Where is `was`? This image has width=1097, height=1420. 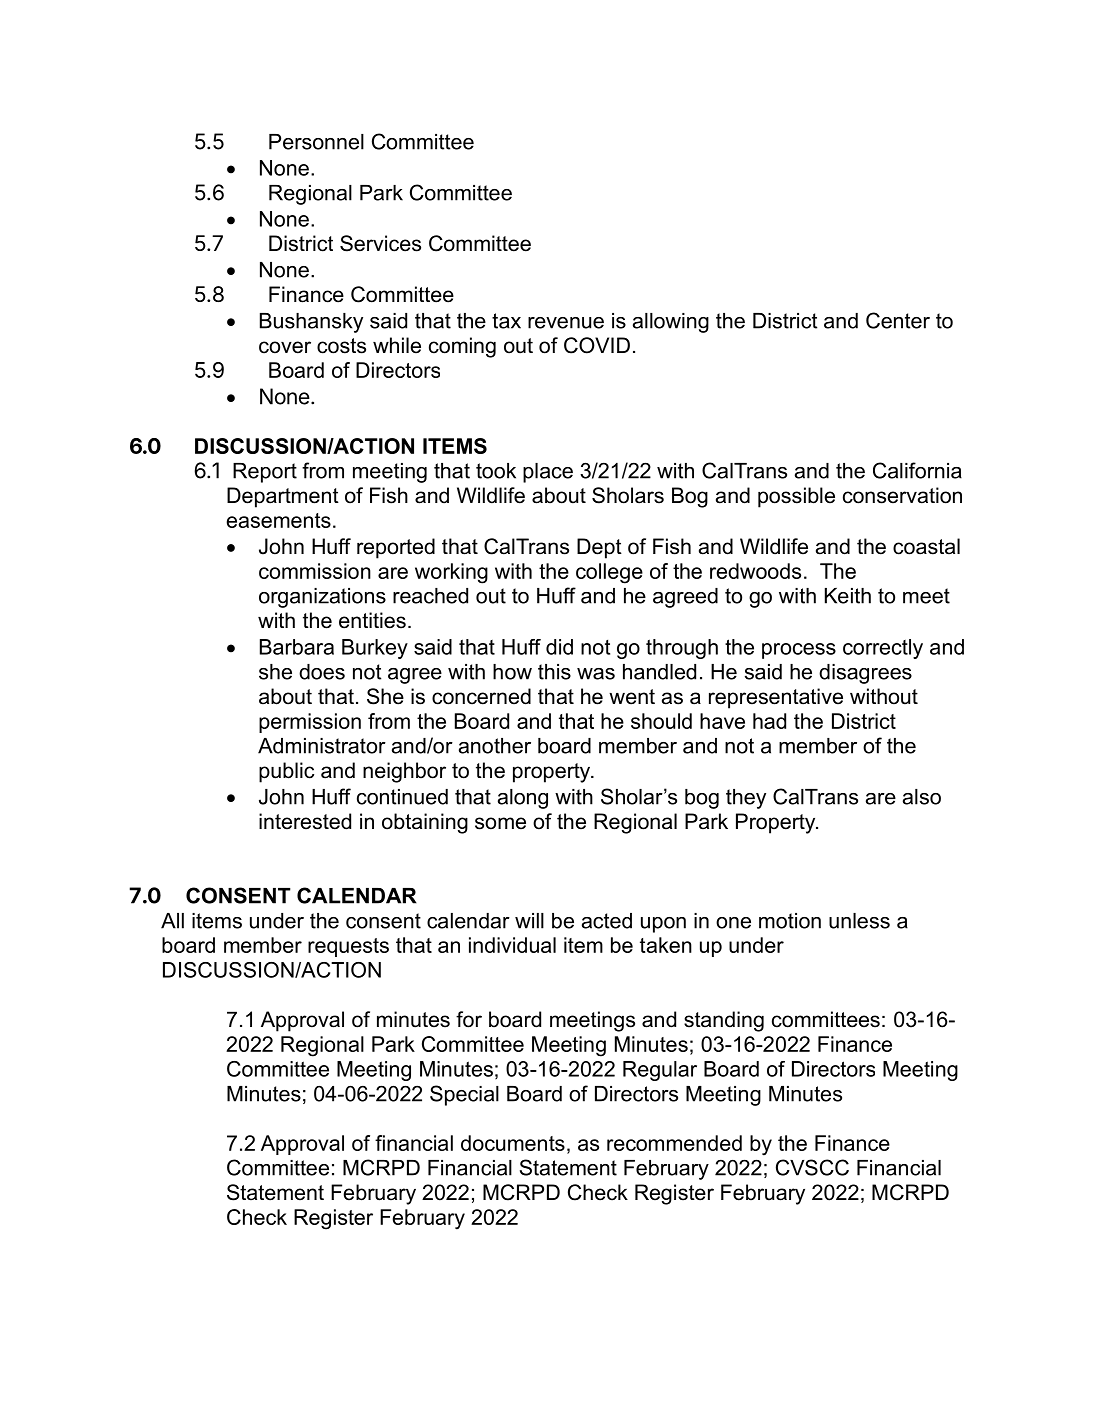
was is located at coordinates (596, 674).
